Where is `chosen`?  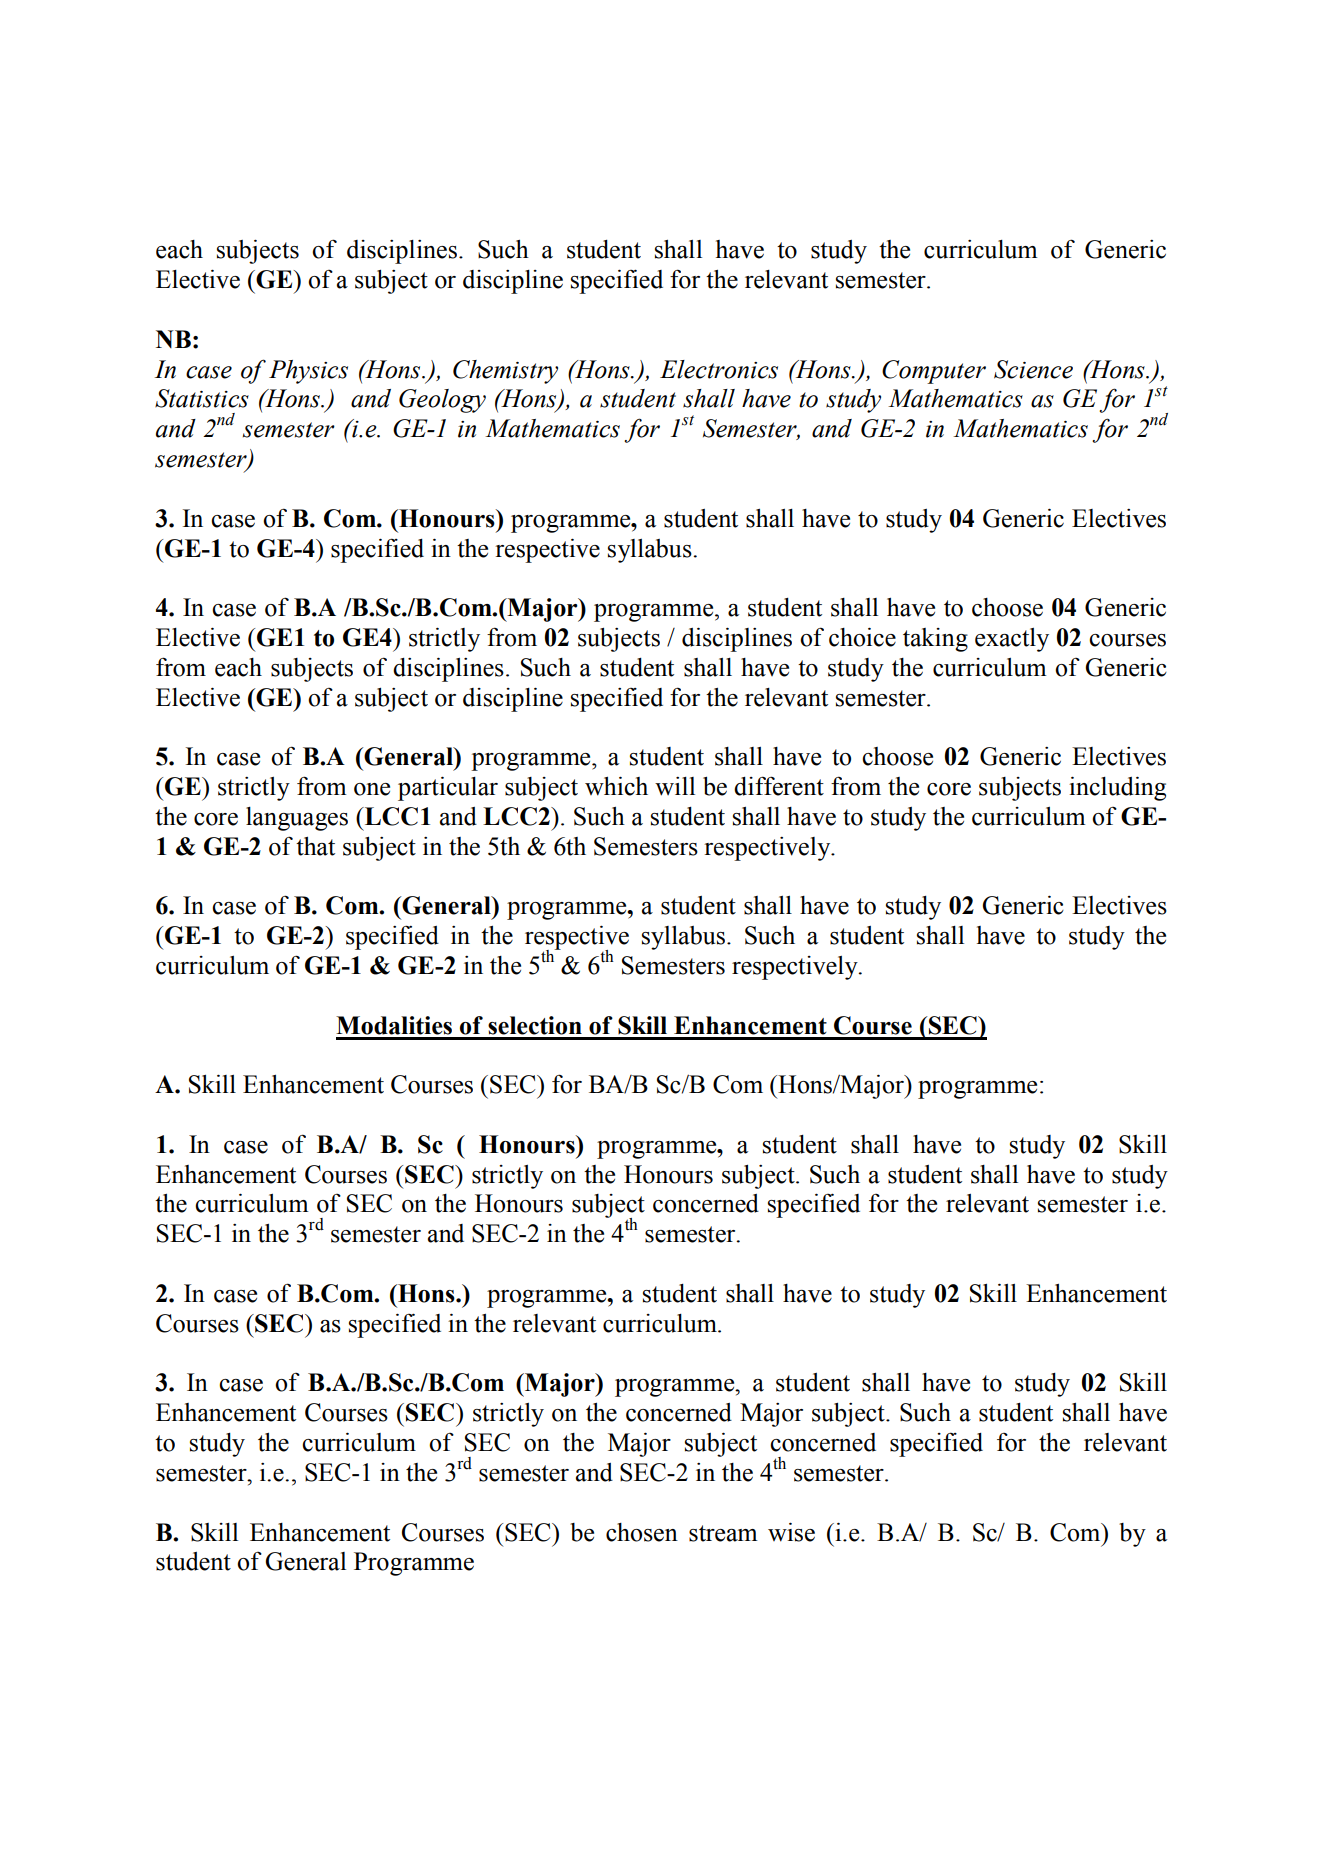 chosen is located at coordinates (642, 1532).
